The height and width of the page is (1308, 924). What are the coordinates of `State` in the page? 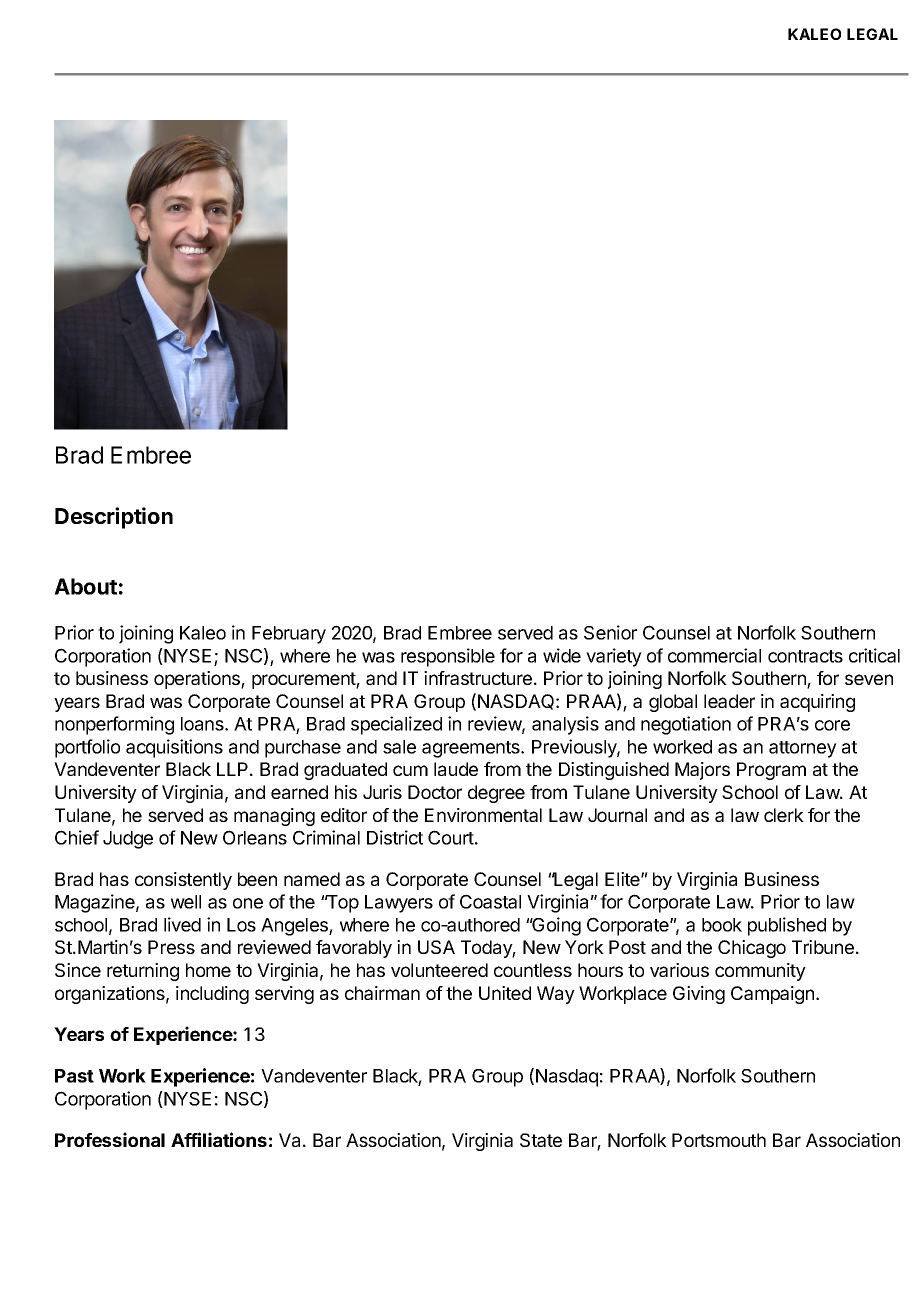 It's located at (541, 1140).
